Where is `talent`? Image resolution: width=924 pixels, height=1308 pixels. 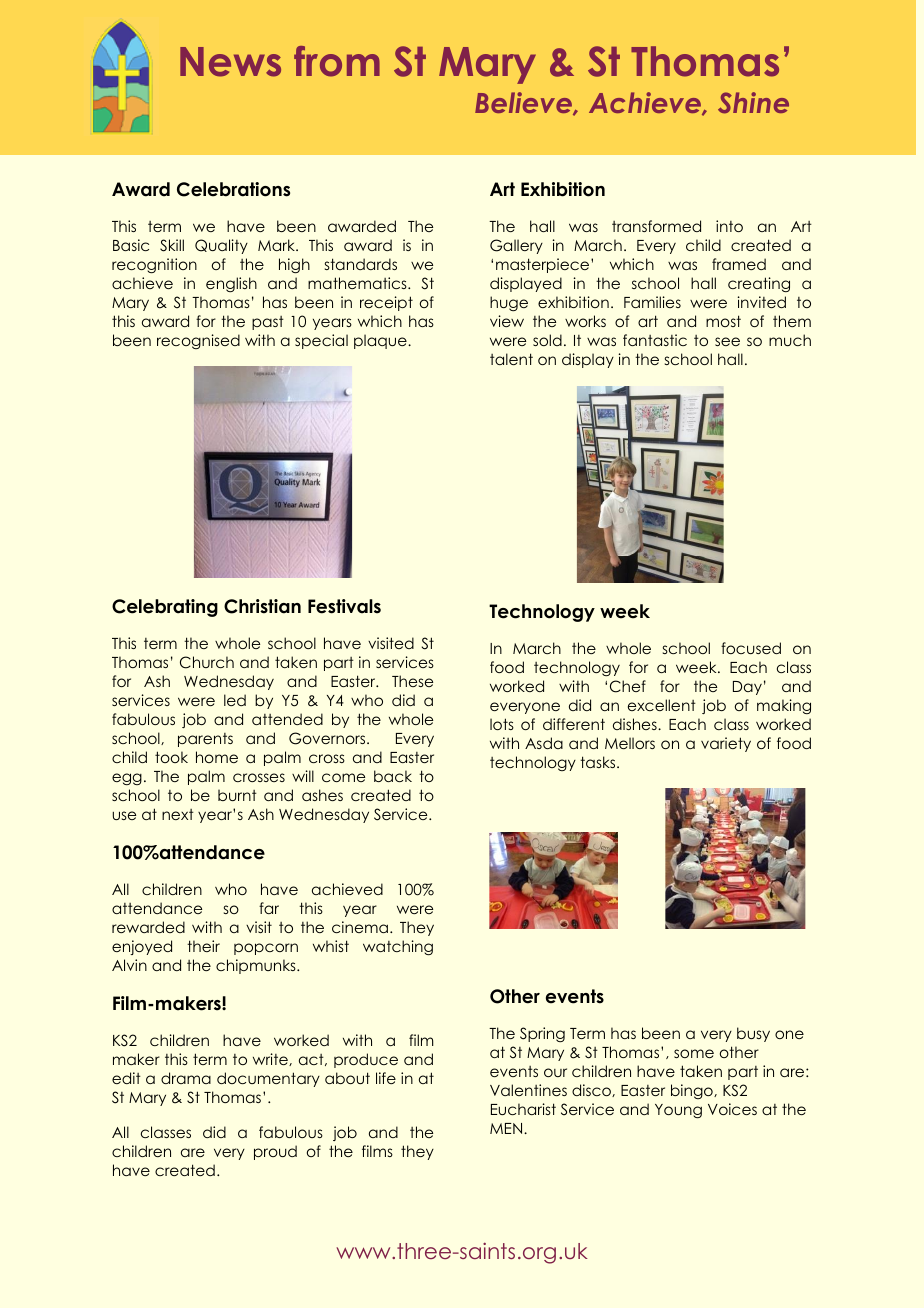
talent is located at coordinates (511, 359).
